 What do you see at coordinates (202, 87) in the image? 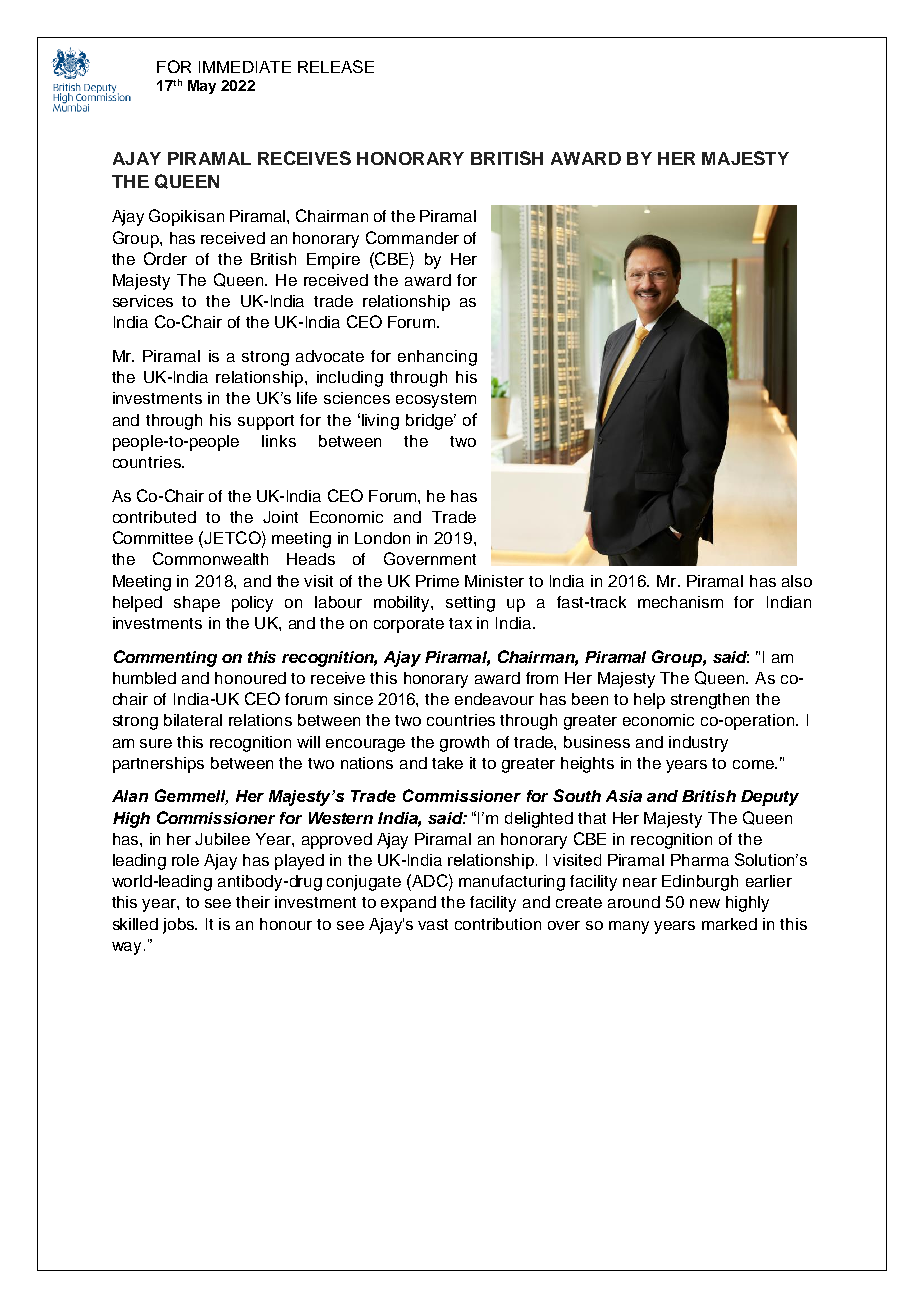
I see `May` at bounding box center [202, 87].
